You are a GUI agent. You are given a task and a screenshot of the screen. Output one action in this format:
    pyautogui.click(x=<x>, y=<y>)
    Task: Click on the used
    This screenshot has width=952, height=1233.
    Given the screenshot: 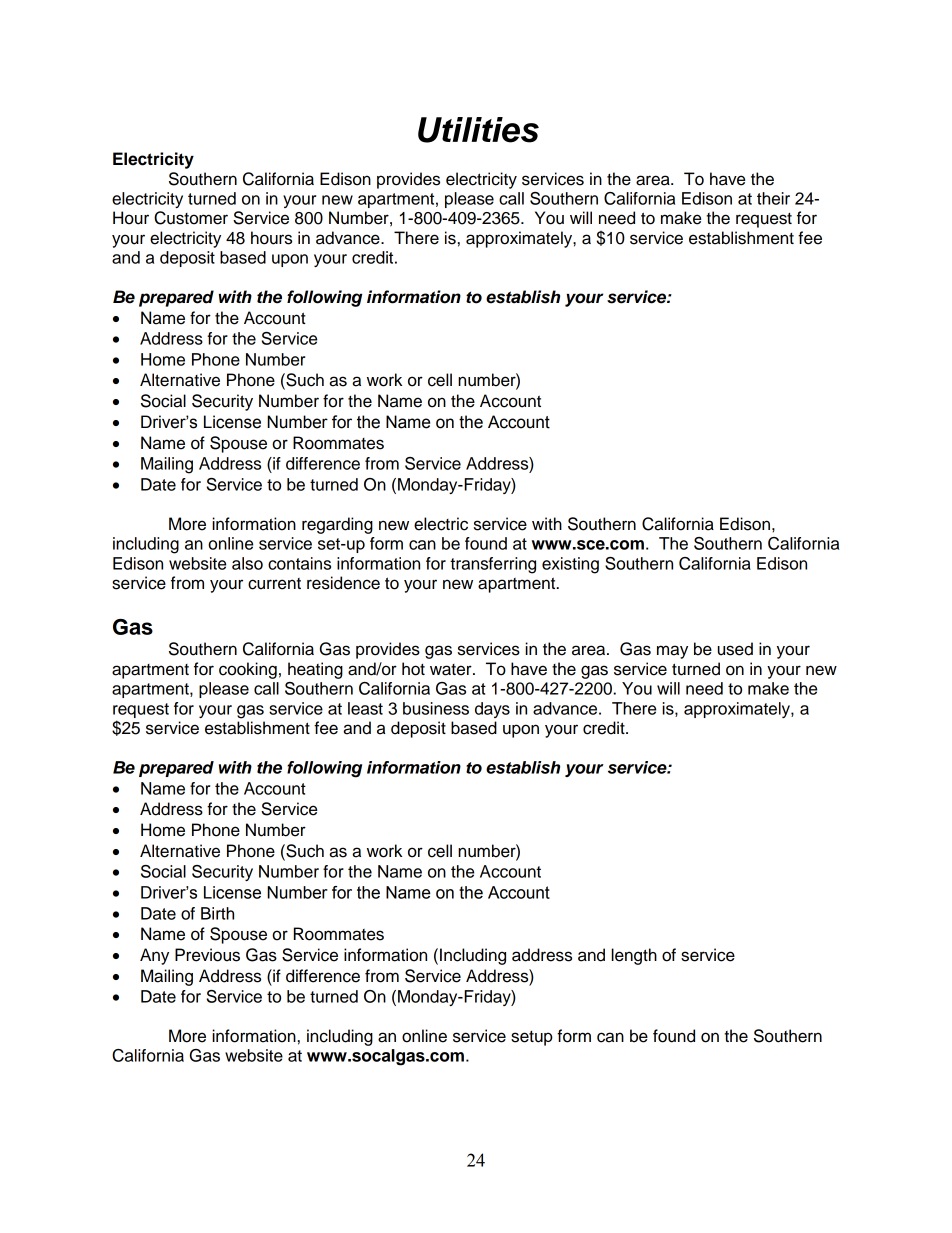 What is the action you would take?
    pyautogui.click(x=735, y=649)
